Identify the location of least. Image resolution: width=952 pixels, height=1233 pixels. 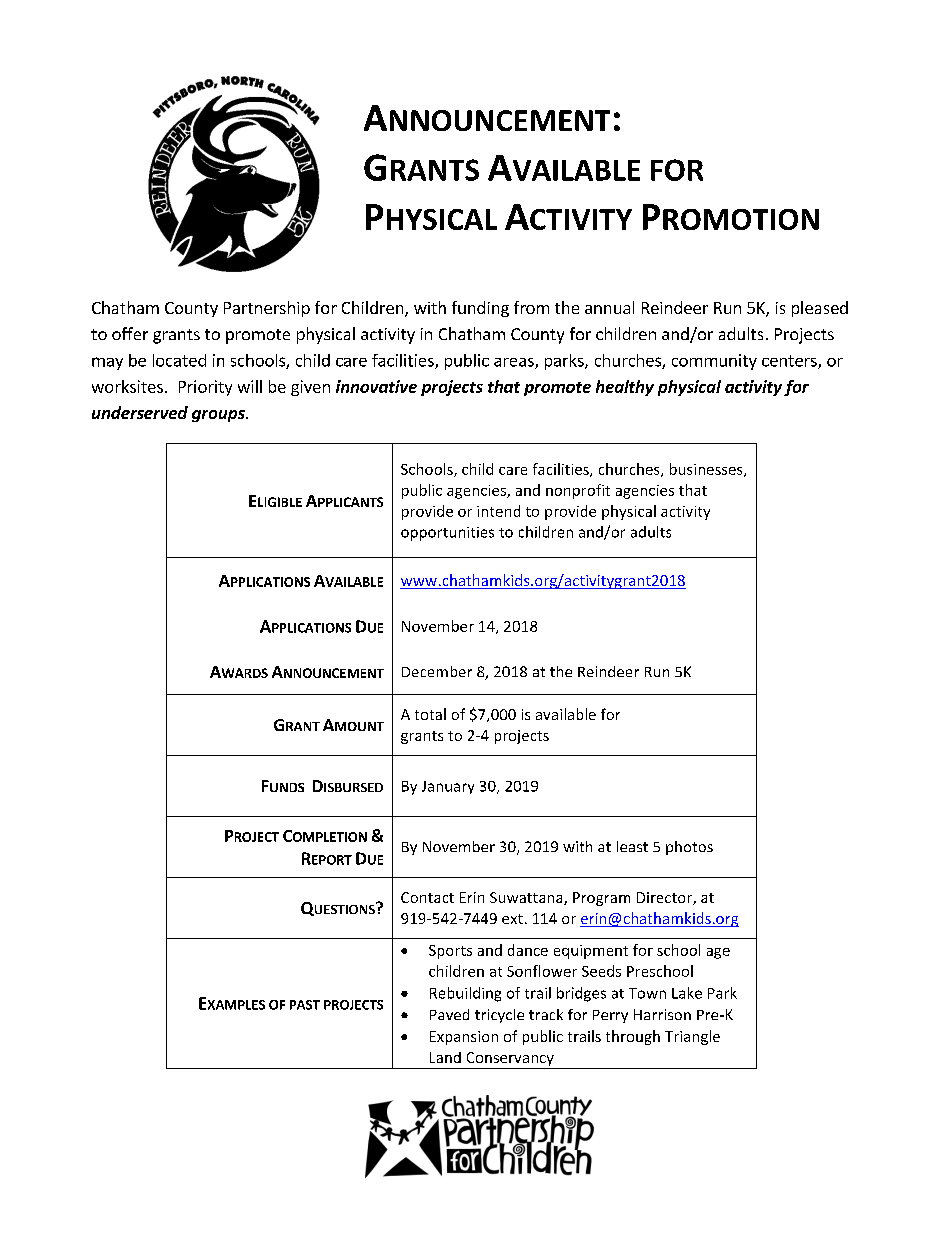
(632, 846).
